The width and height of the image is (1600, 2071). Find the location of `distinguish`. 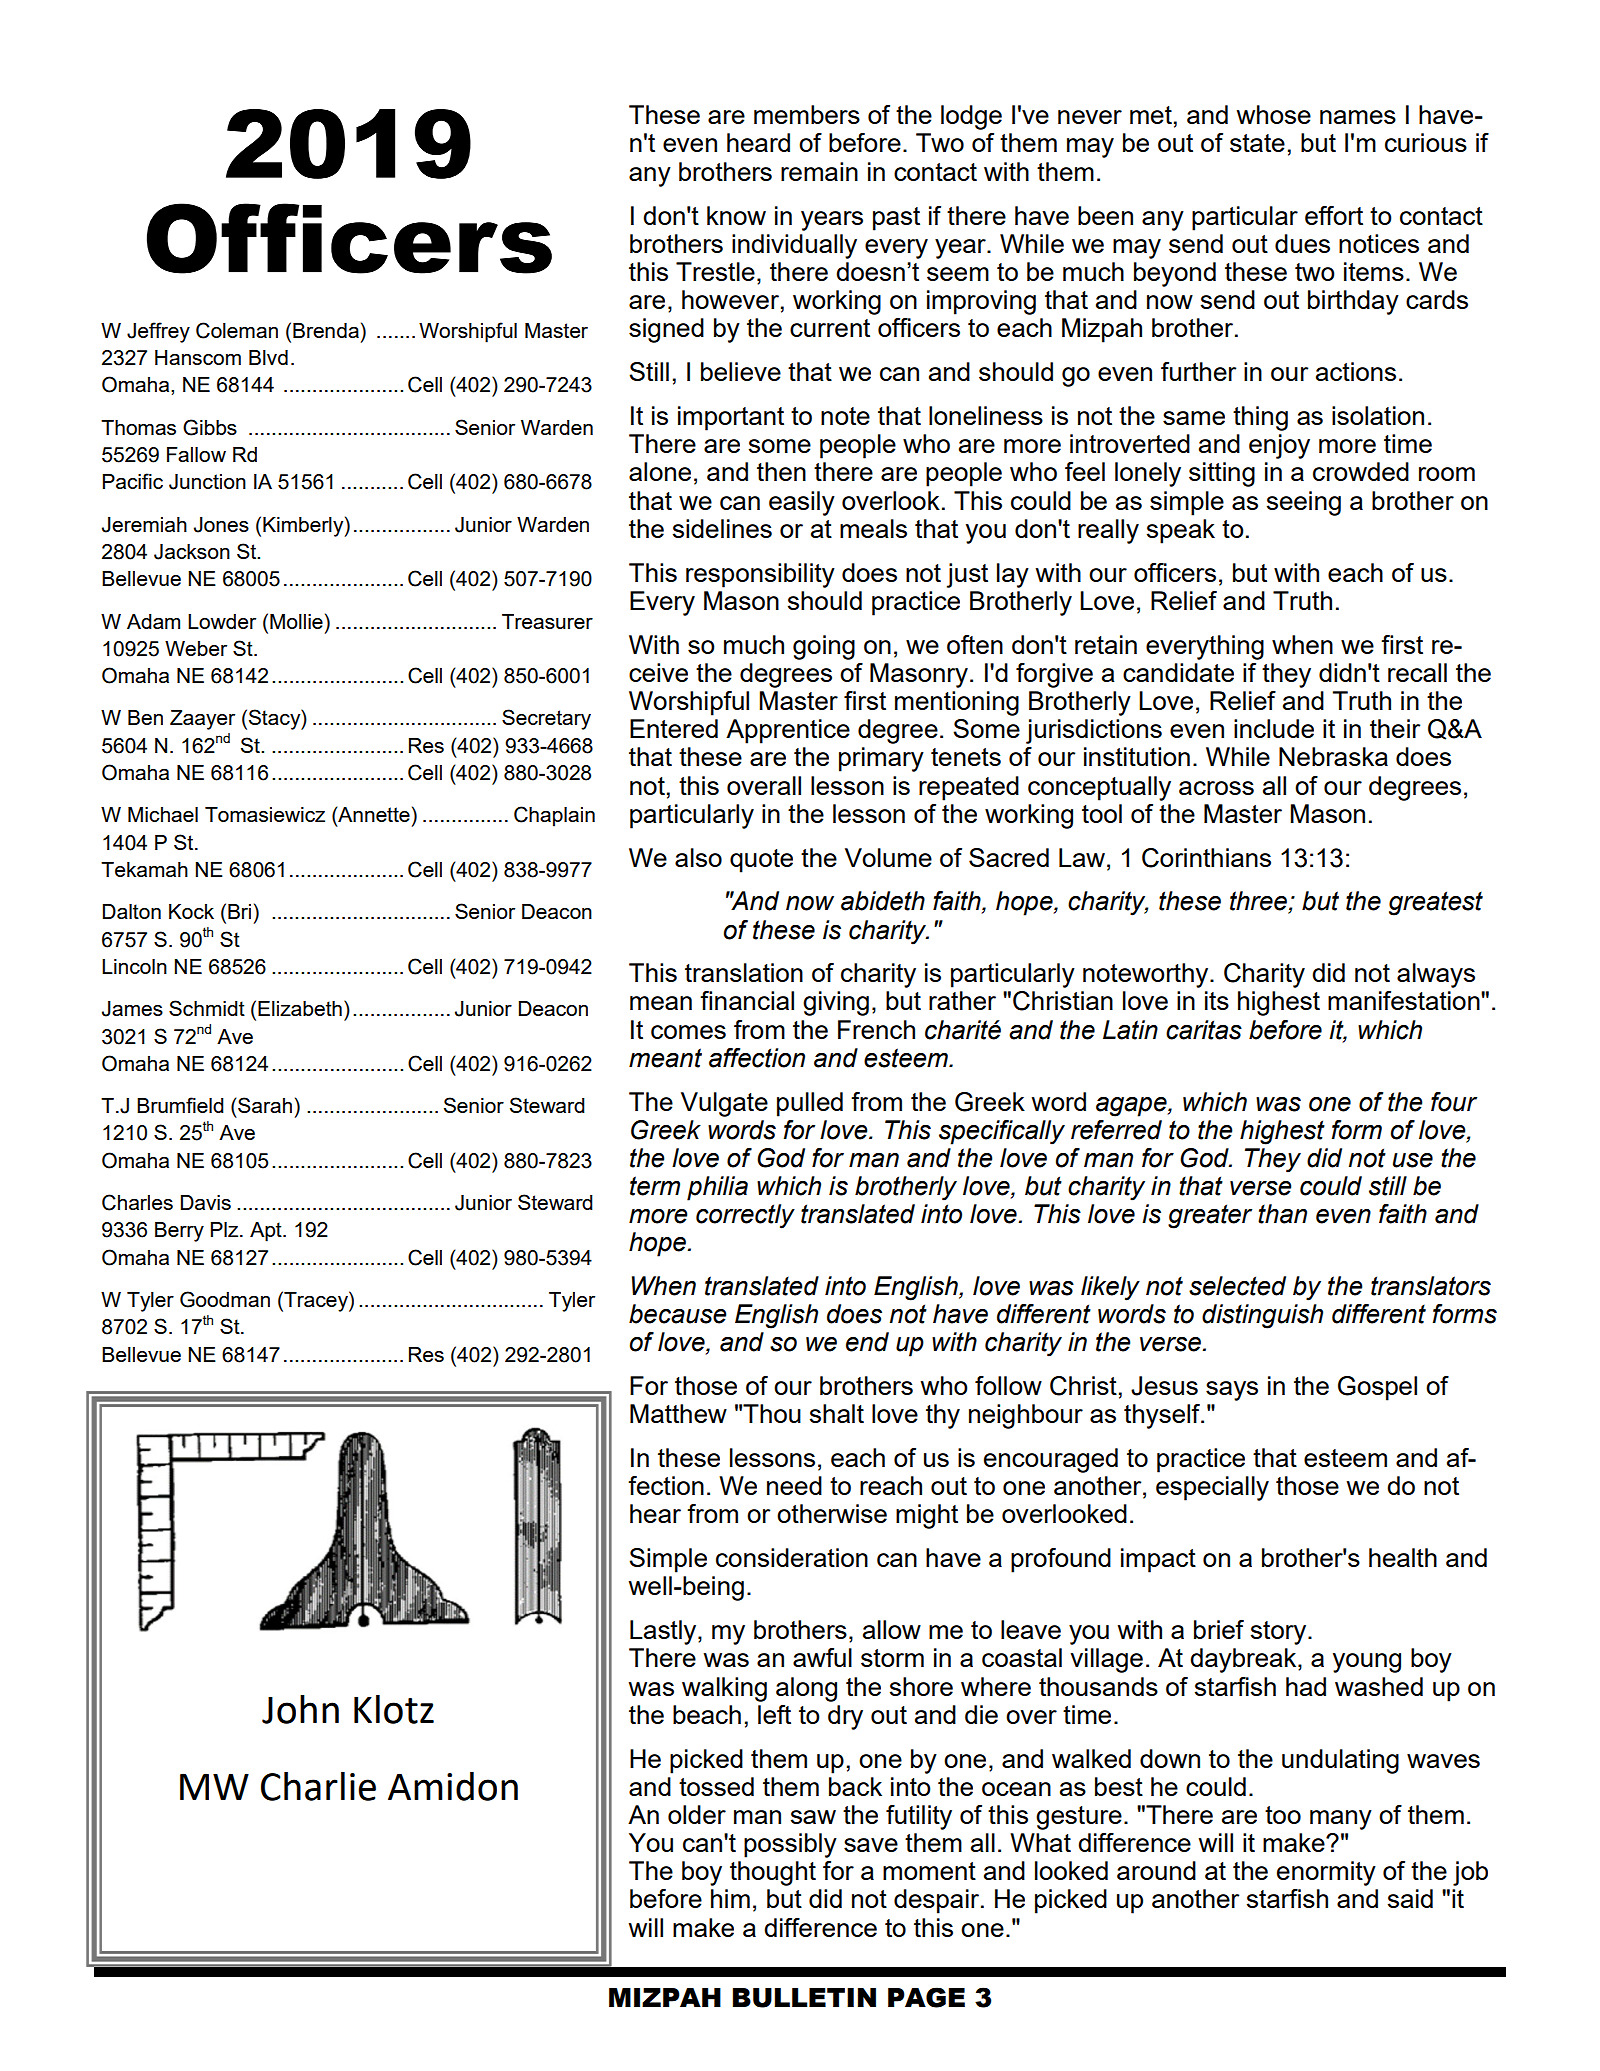

distinguish is located at coordinates (1262, 1316).
